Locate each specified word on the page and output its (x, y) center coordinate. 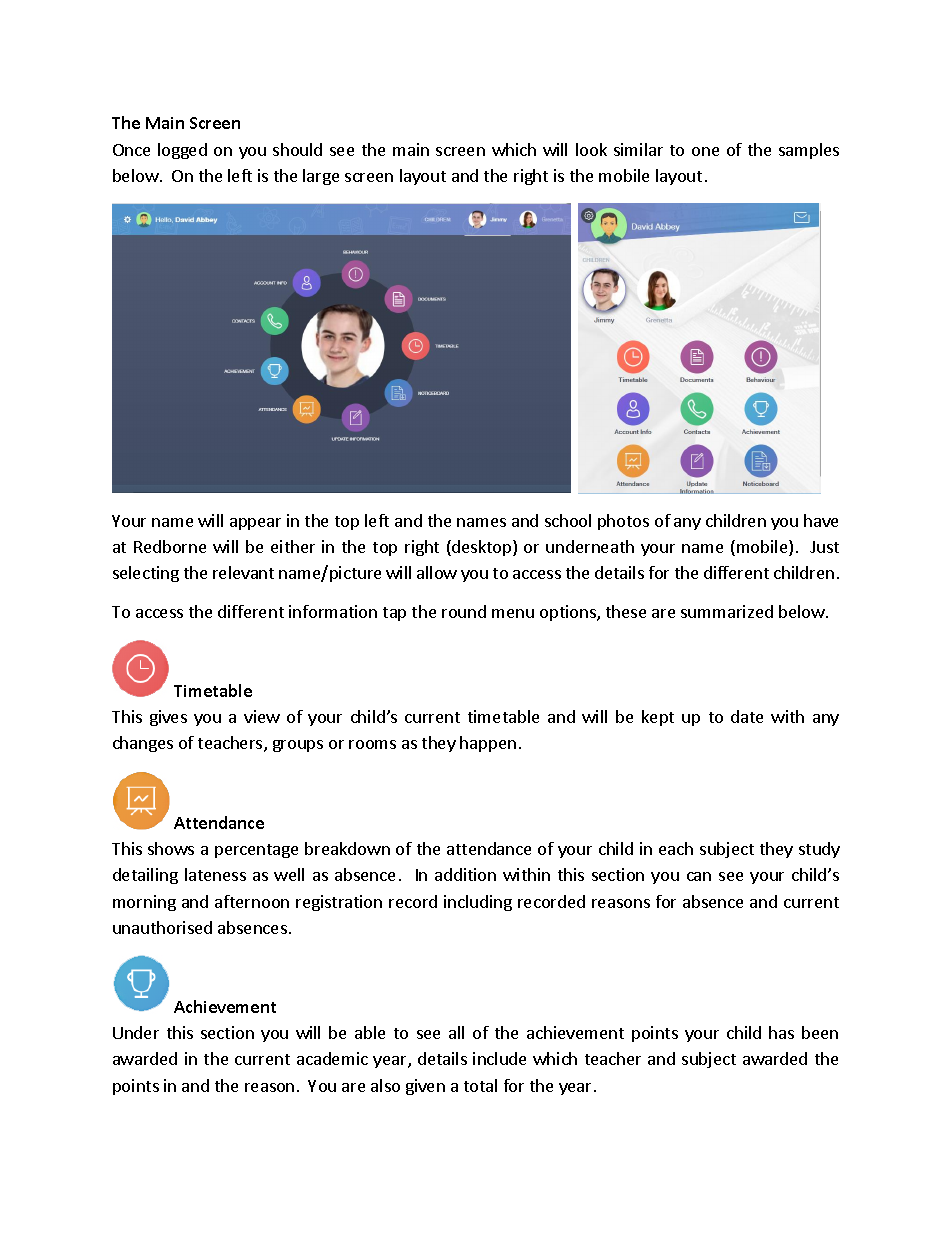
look (591, 149)
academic (332, 1058)
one (705, 151)
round (464, 611)
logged (182, 151)
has (781, 1032)
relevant (243, 572)
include (499, 1058)
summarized (727, 611)
